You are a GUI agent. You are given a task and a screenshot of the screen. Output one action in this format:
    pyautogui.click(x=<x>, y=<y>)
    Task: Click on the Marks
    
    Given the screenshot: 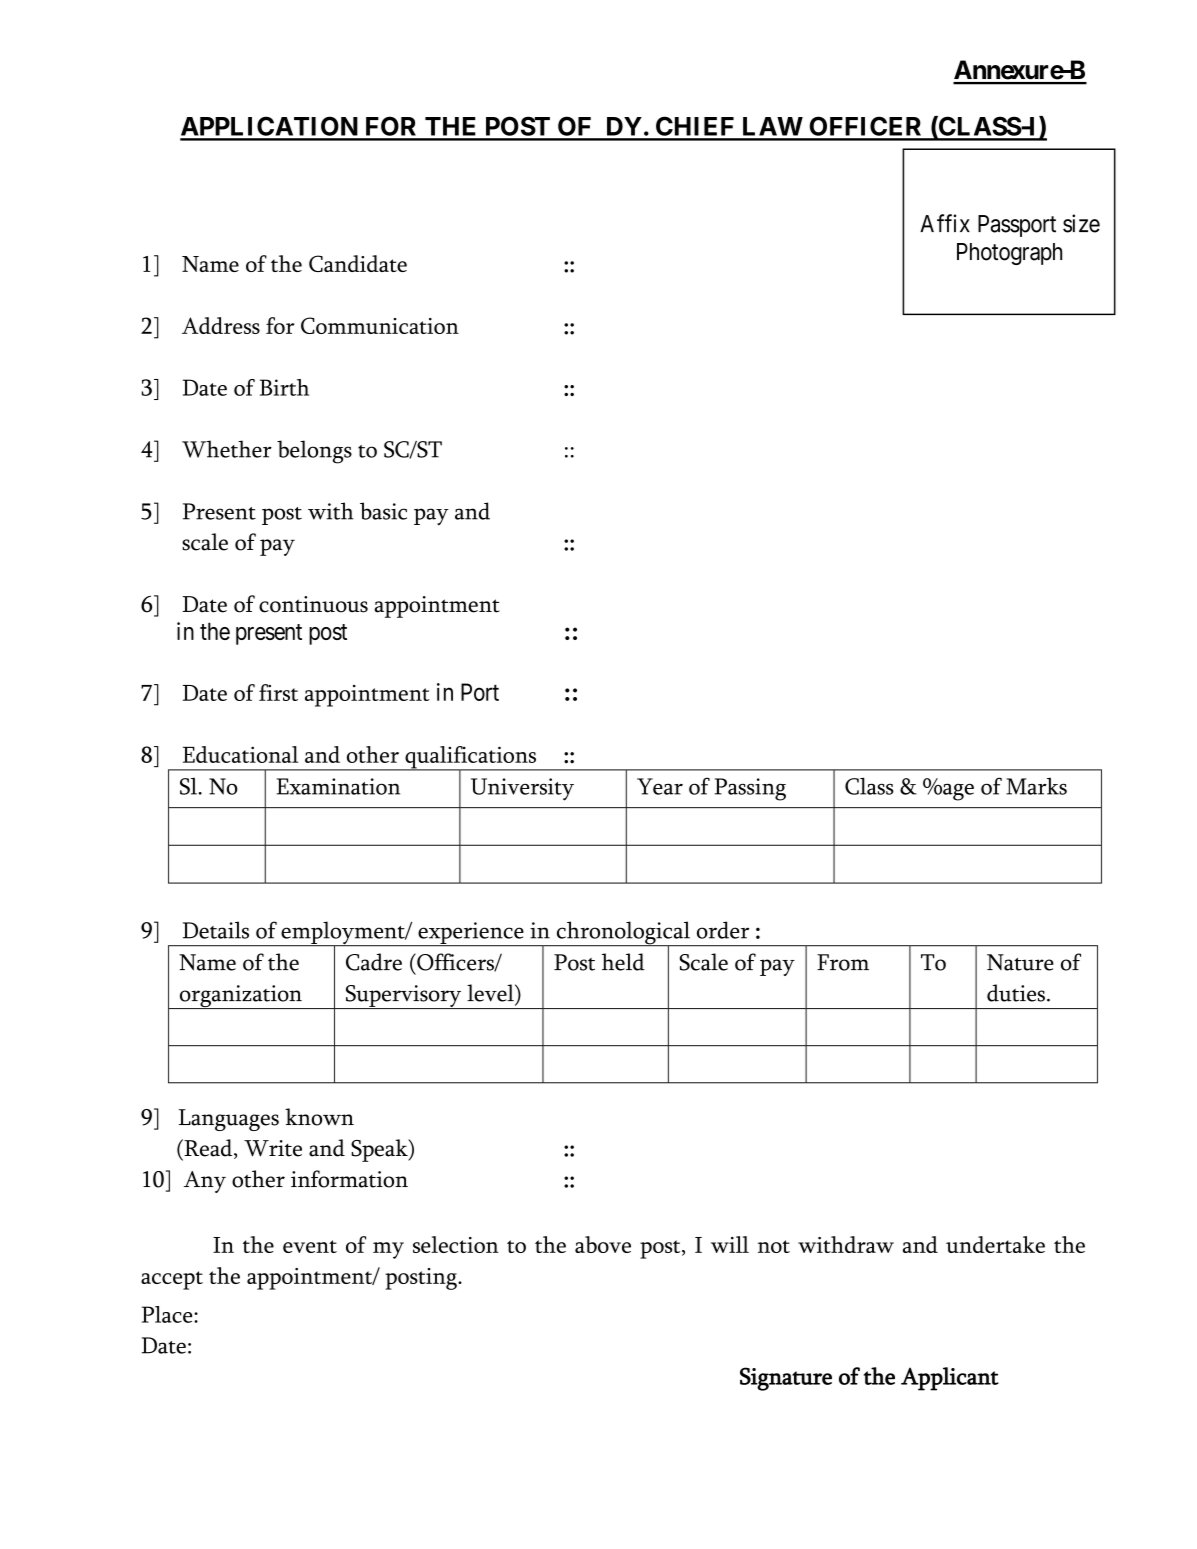 What is the action you would take?
    pyautogui.click(x=1036, y=786)
